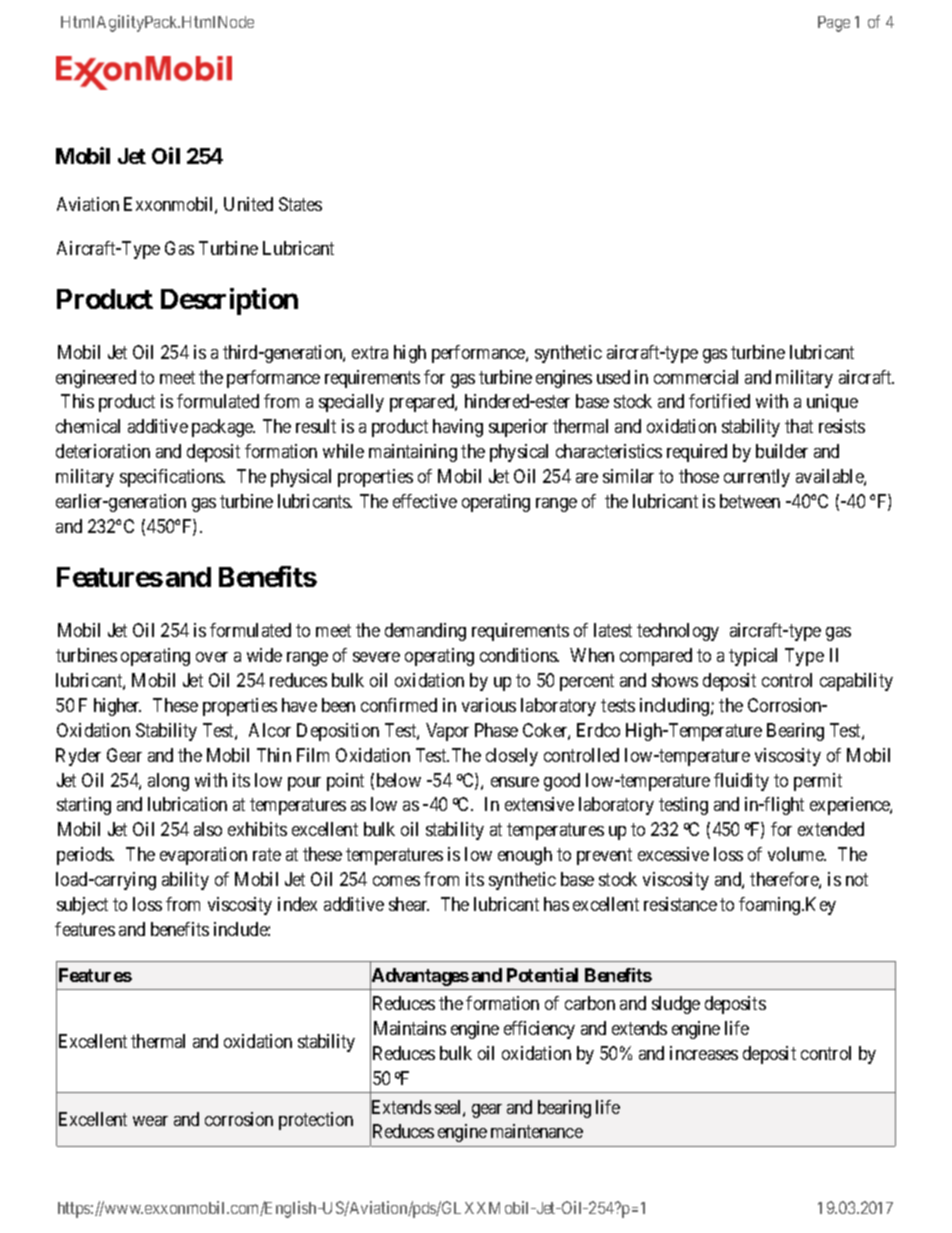  What do you see at coordinates (300, 204) in the document?
I see `States` at bounding box center [300, 204].
